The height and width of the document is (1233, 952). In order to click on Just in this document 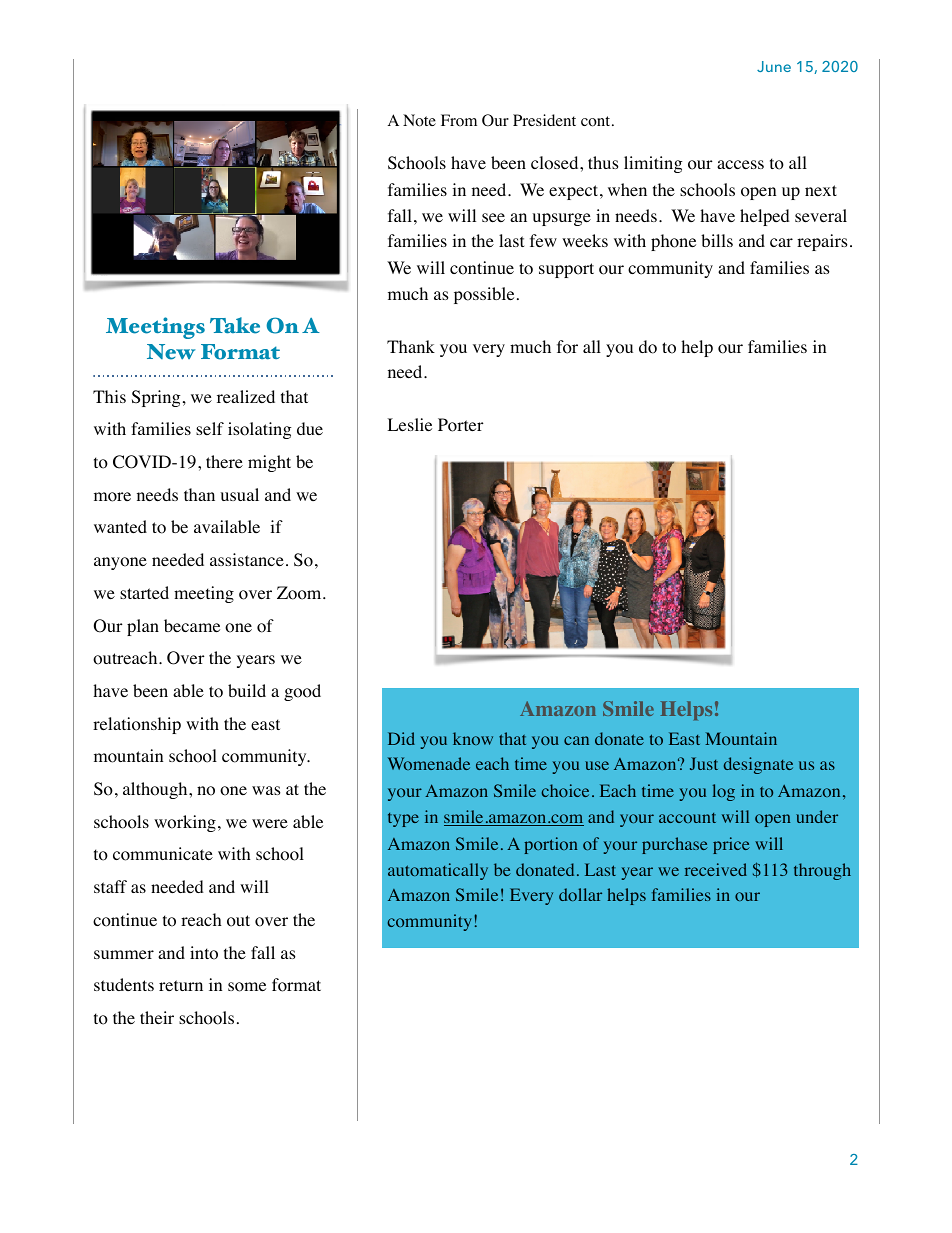, I will do `click(704, 763)`.
